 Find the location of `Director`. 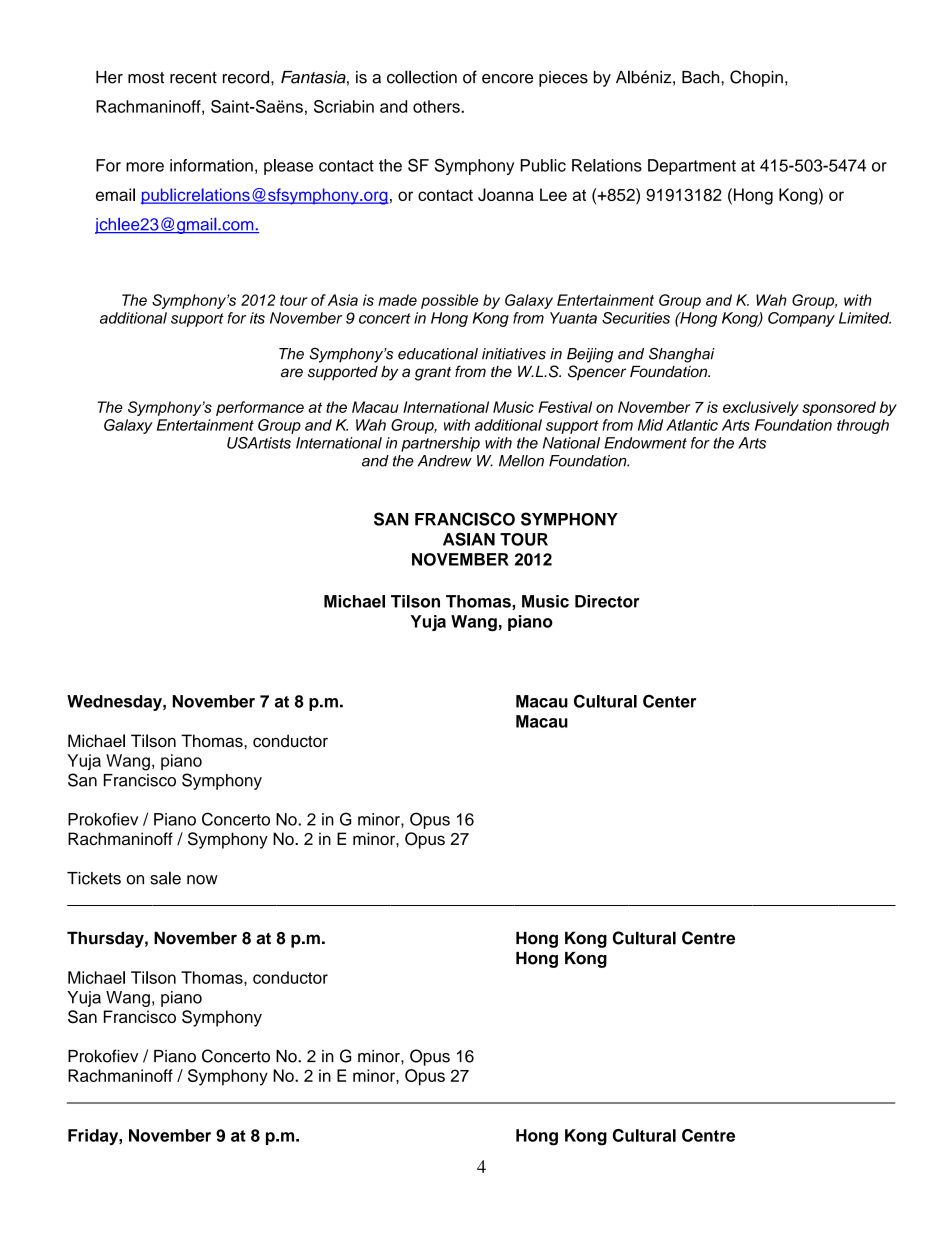

Director is located at coordinates (607, 601).
